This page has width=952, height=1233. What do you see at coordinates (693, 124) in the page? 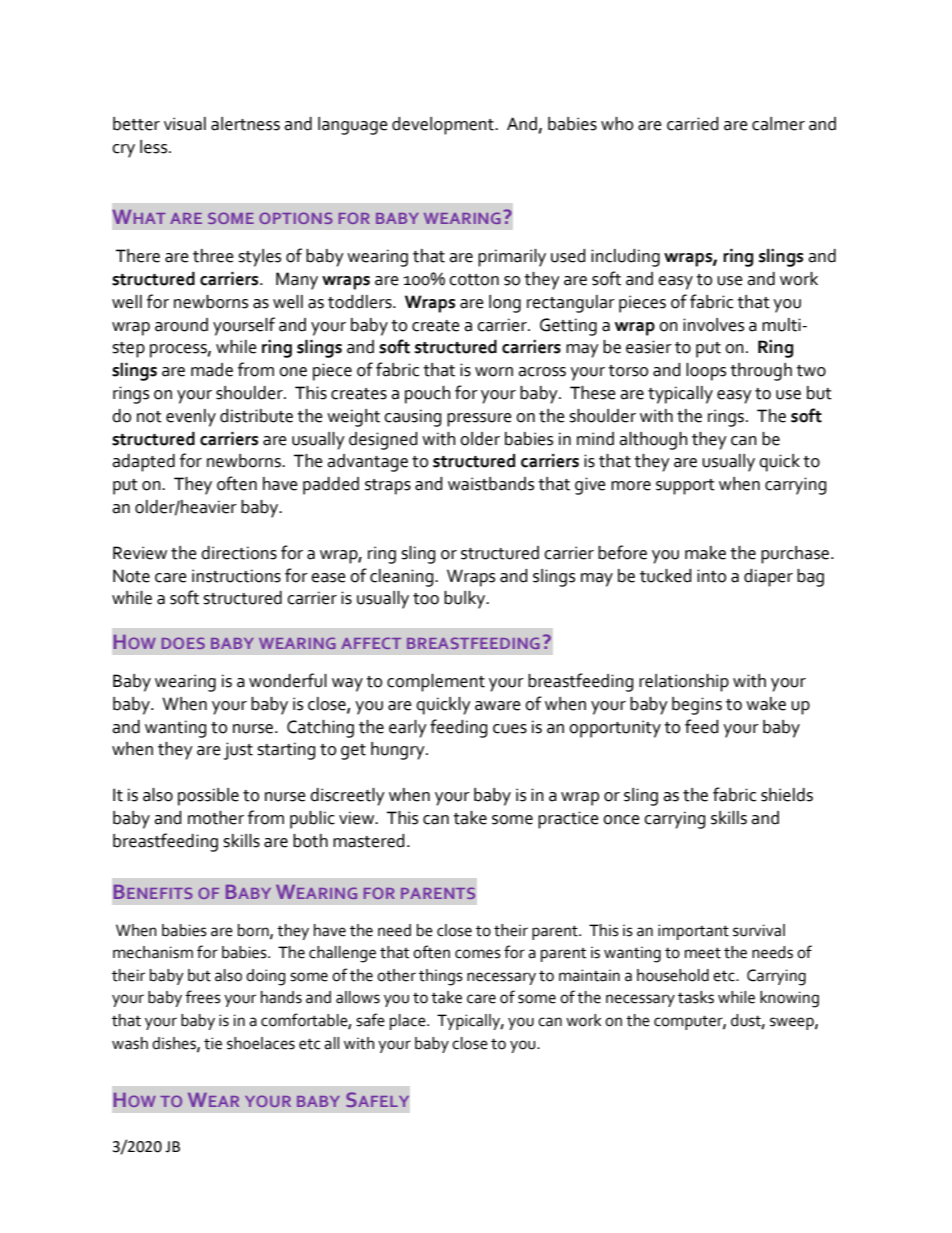
I see `carried` at bounding box center [693, 124].
